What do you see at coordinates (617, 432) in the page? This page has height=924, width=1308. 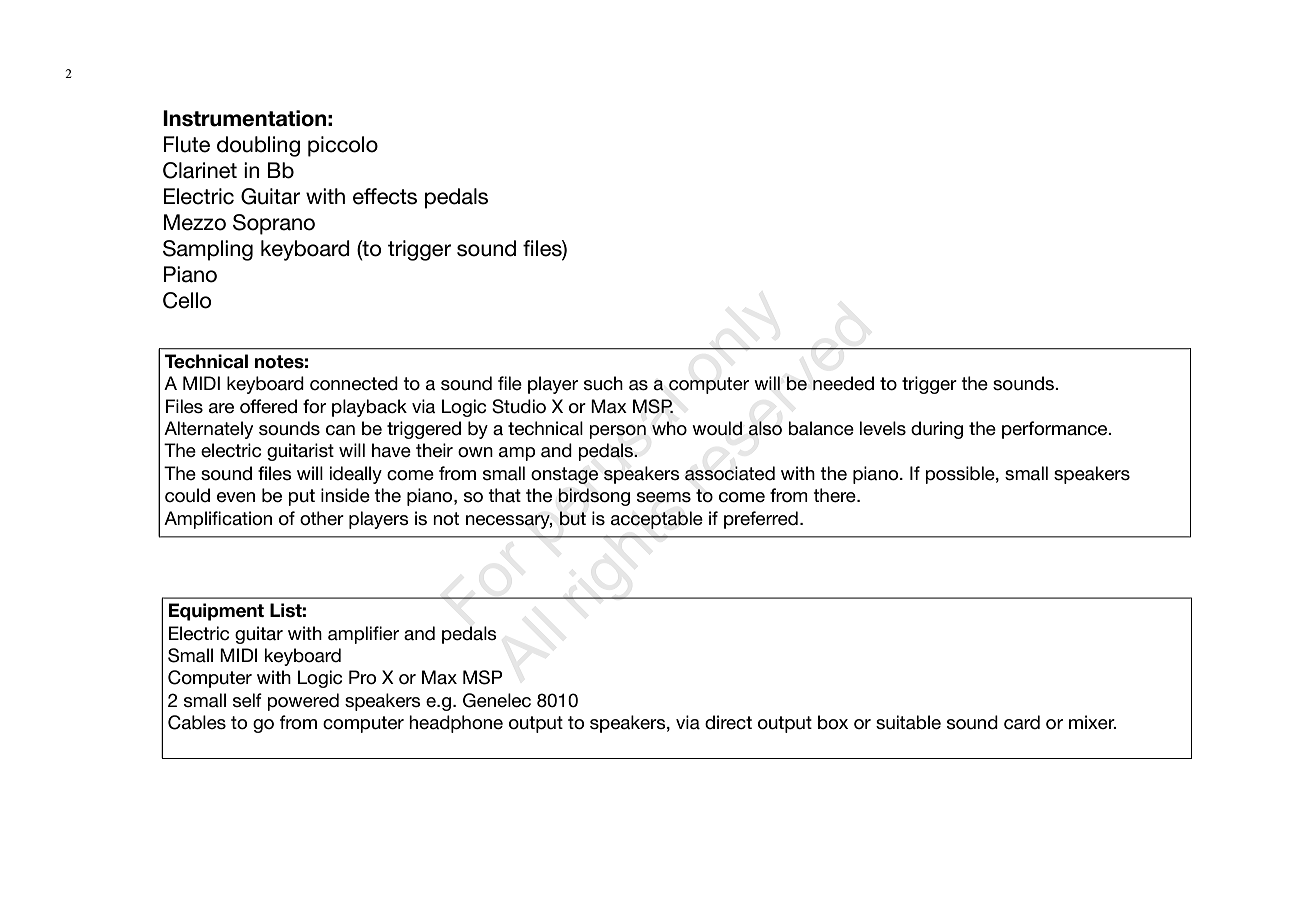 I see `person` at bounding box center [617, 432].
